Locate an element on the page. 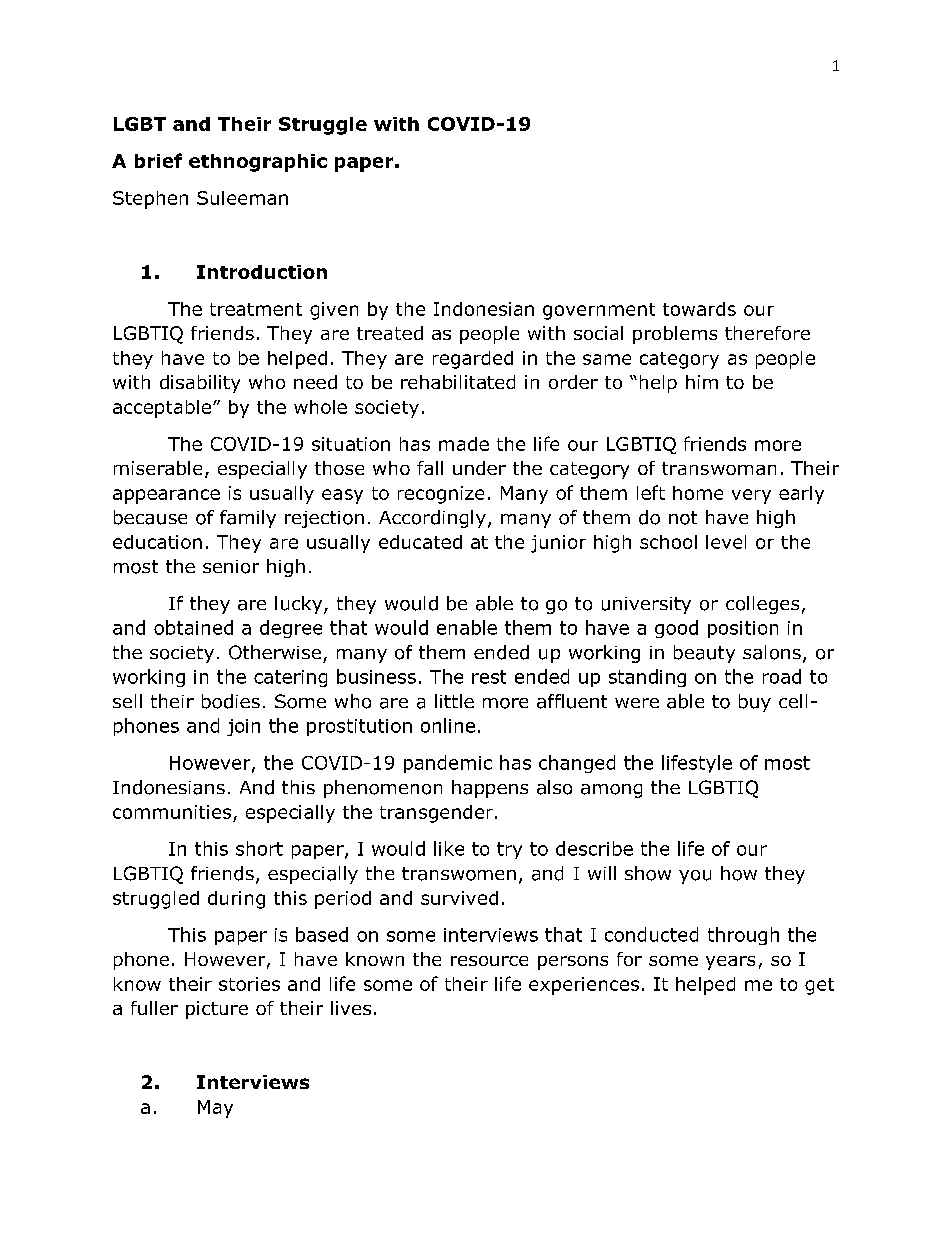  May is located at coordinates (215, 1109).
